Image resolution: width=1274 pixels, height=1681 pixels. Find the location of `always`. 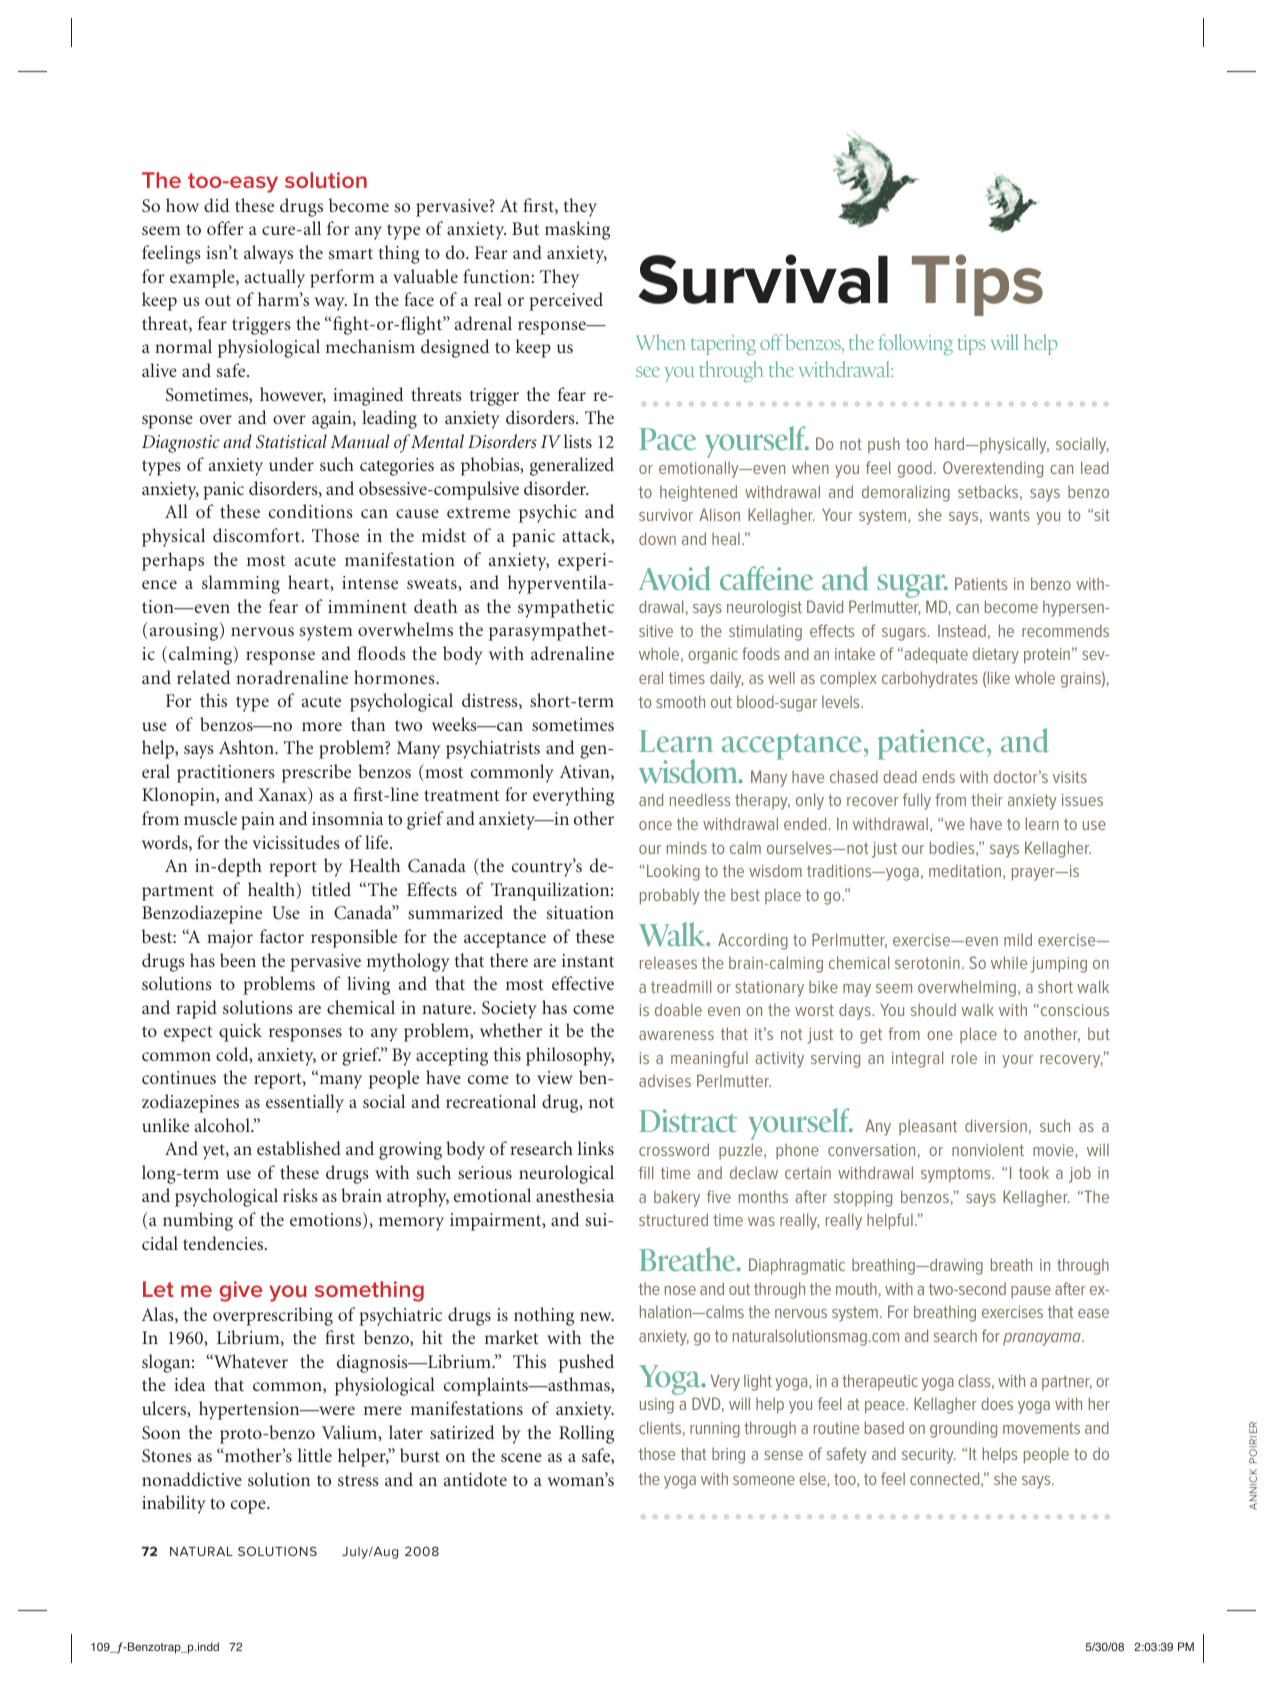

always is located at coordinates (268, 254).
